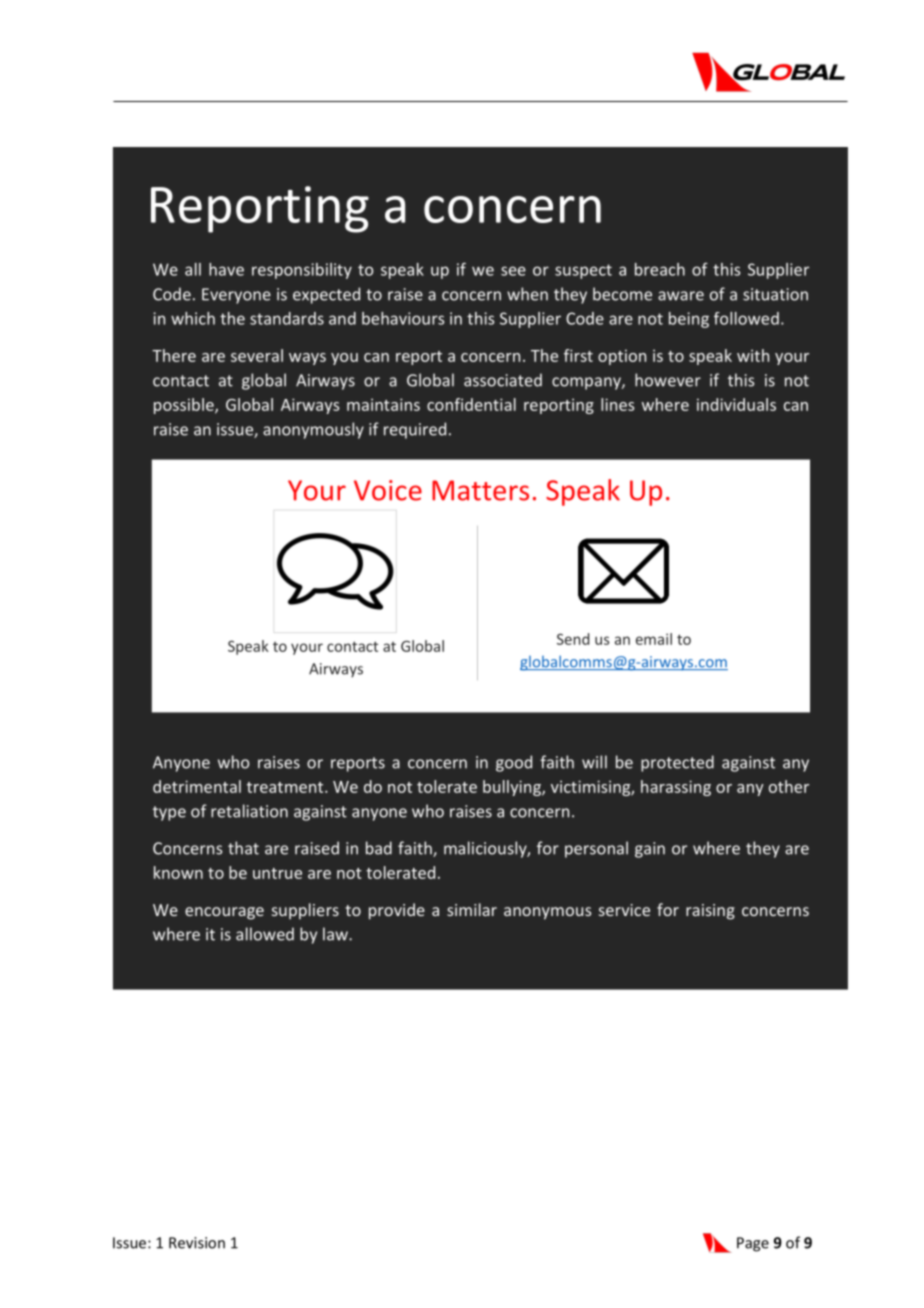 This document has height=1308, width=924. I want to click on email, so click(654, 639).
